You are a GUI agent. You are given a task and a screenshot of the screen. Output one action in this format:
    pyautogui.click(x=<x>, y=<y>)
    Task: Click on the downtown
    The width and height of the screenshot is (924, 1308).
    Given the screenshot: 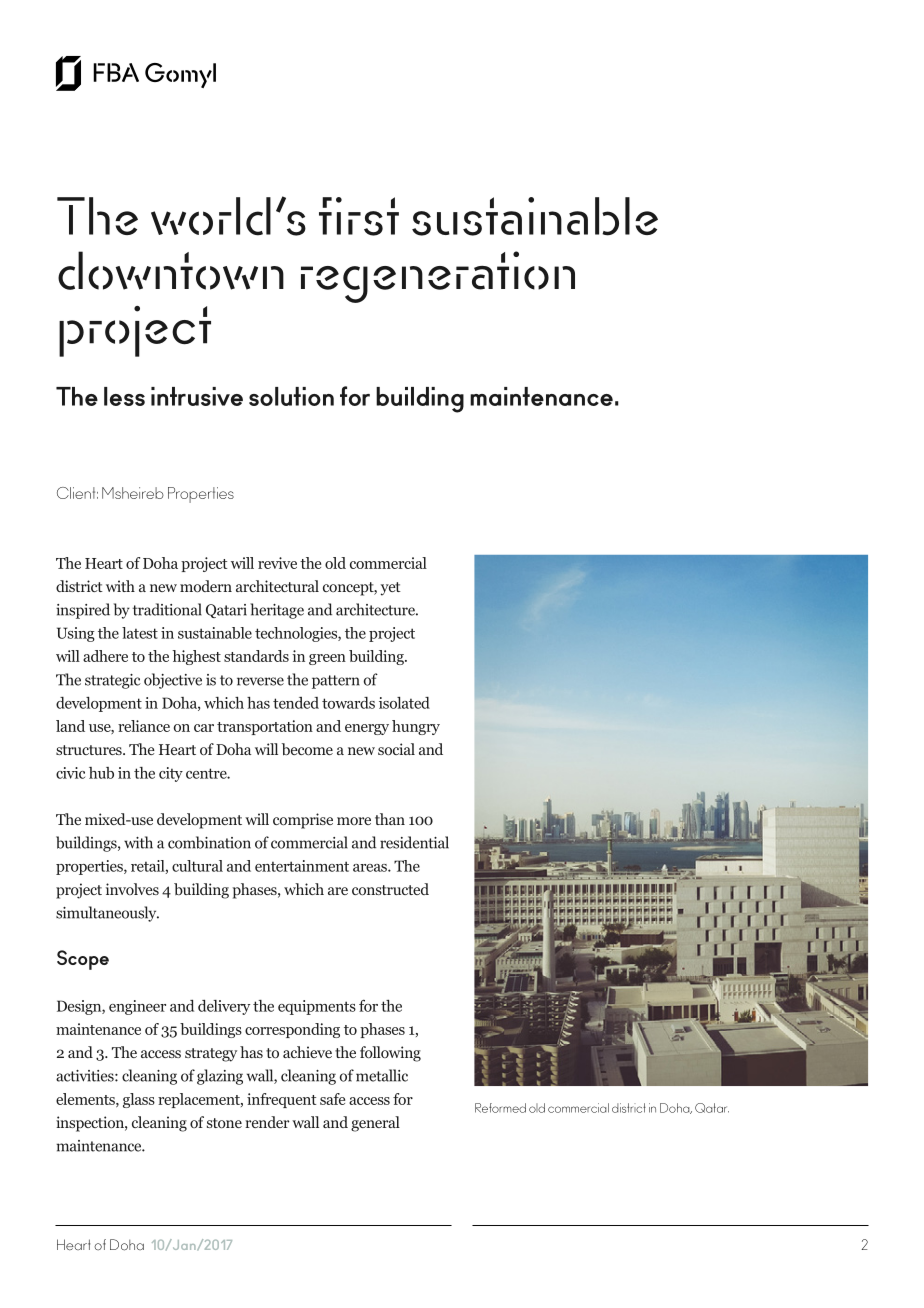 What is the action you would take?
    pyautogui.click(x=171, y=270)
